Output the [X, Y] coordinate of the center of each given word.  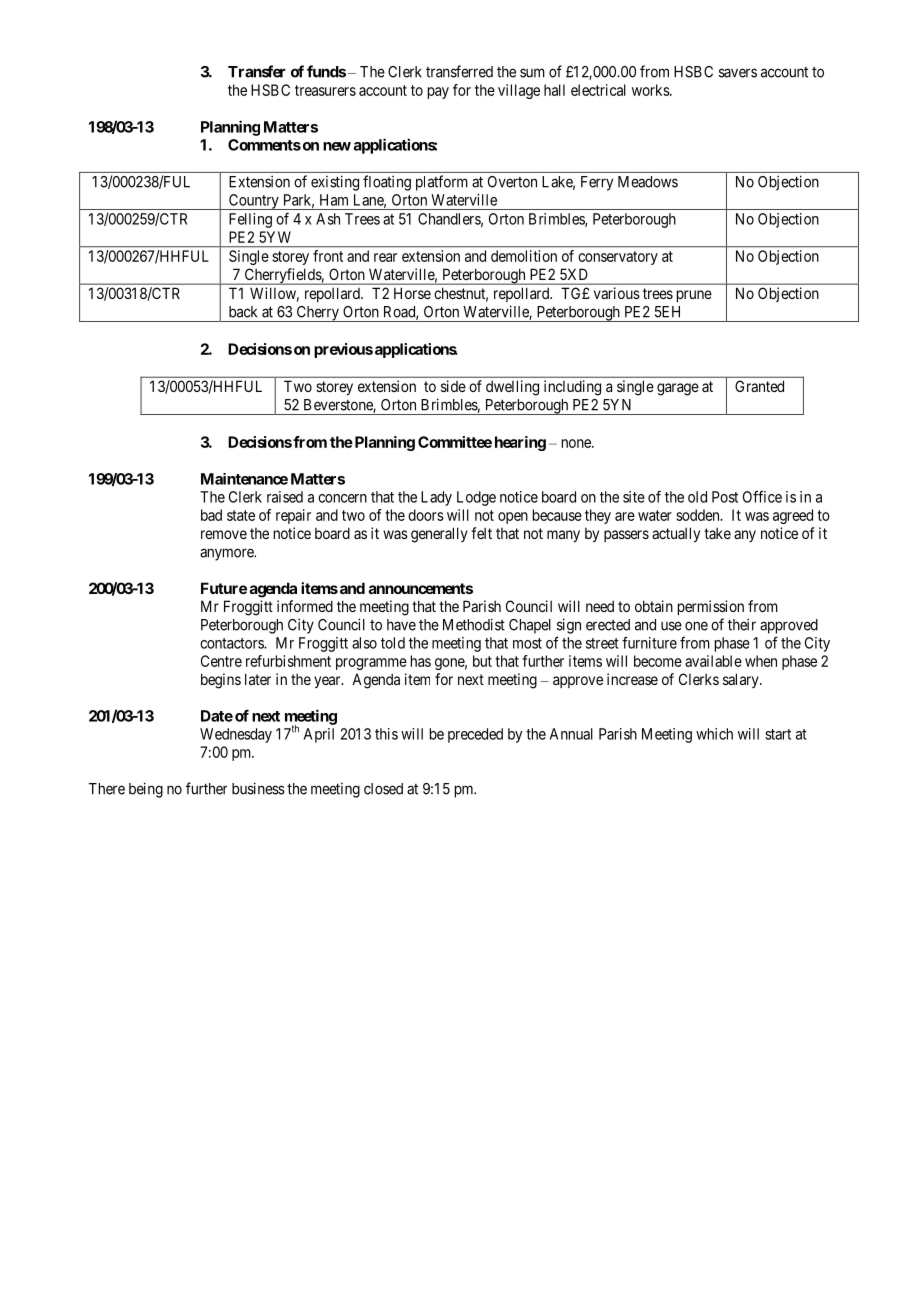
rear [385, 257]
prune [694, 296]
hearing [520, 443]
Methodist [474, 624]
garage [678, 389]
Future [224, 588]
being [146, 790]
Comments [264, 145]
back [243, 312]
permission [711, 607]
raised [285, 497]
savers [738, 73]
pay [438, 93]
